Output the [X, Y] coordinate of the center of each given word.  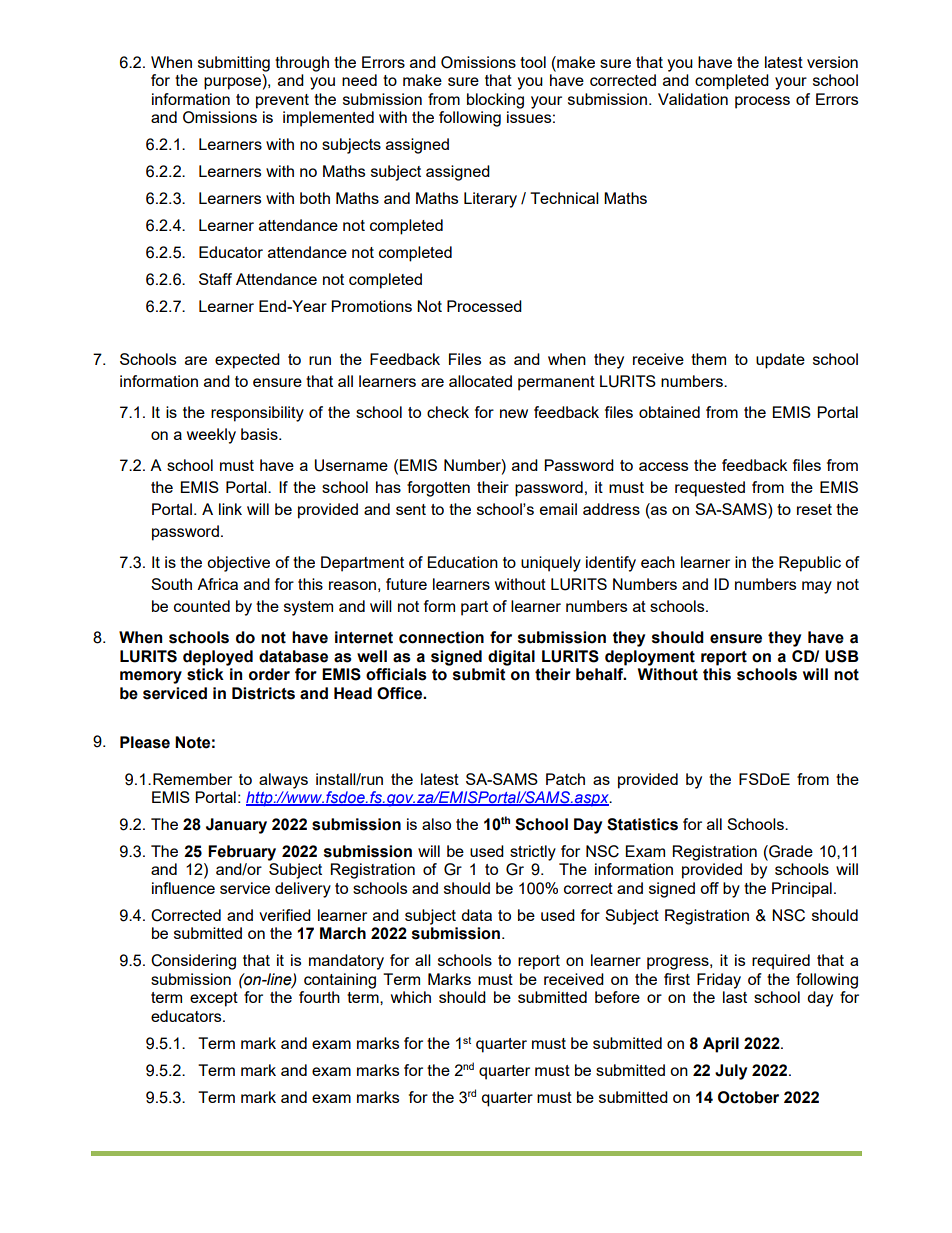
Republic [810, 564]
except [214, 999]
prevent [282, 101]
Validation [693, 99]
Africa [217, 584]
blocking [495, 101]
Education [463, 562]
